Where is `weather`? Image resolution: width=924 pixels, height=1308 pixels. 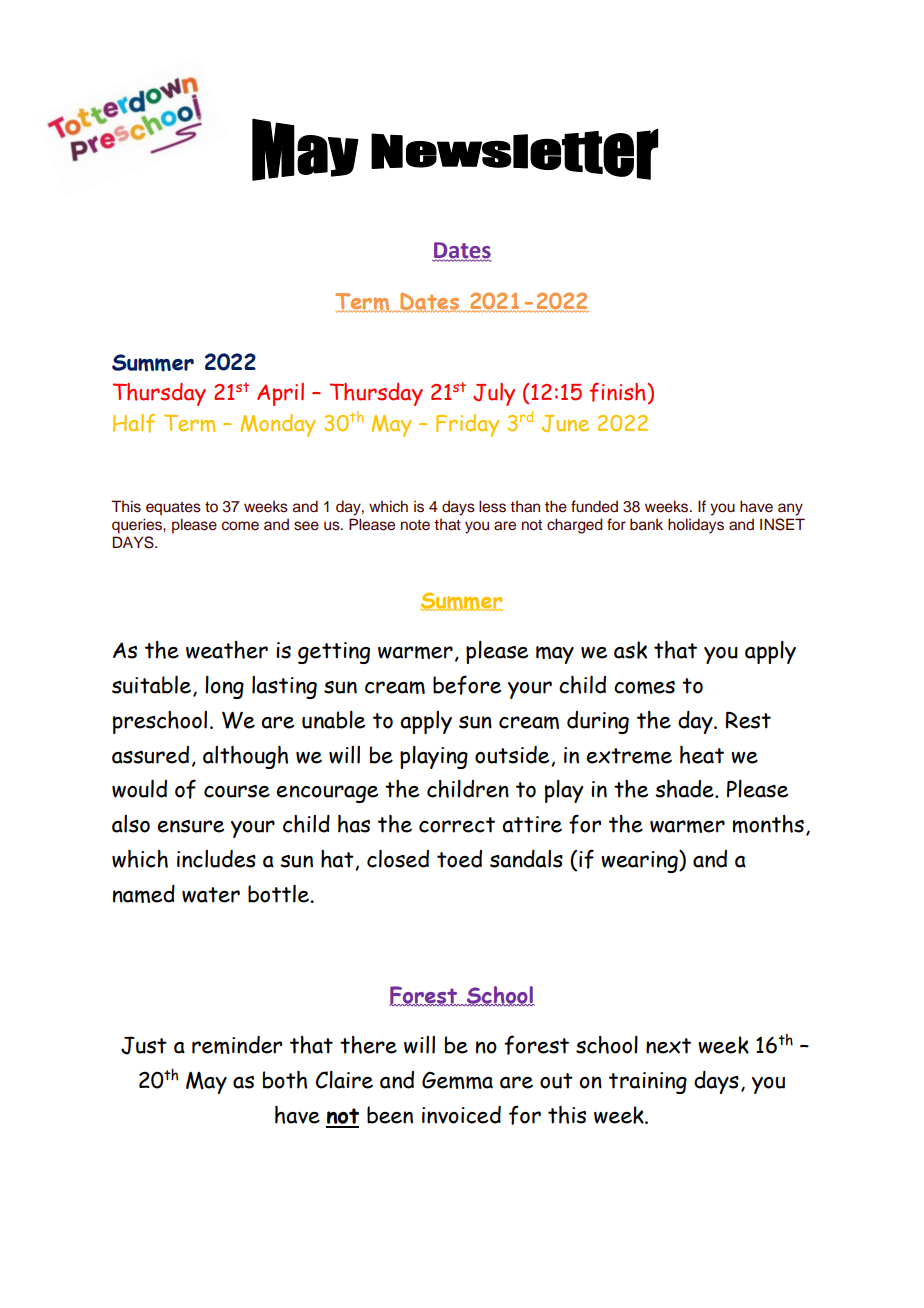
weather is located at coordinates (227, 650).
